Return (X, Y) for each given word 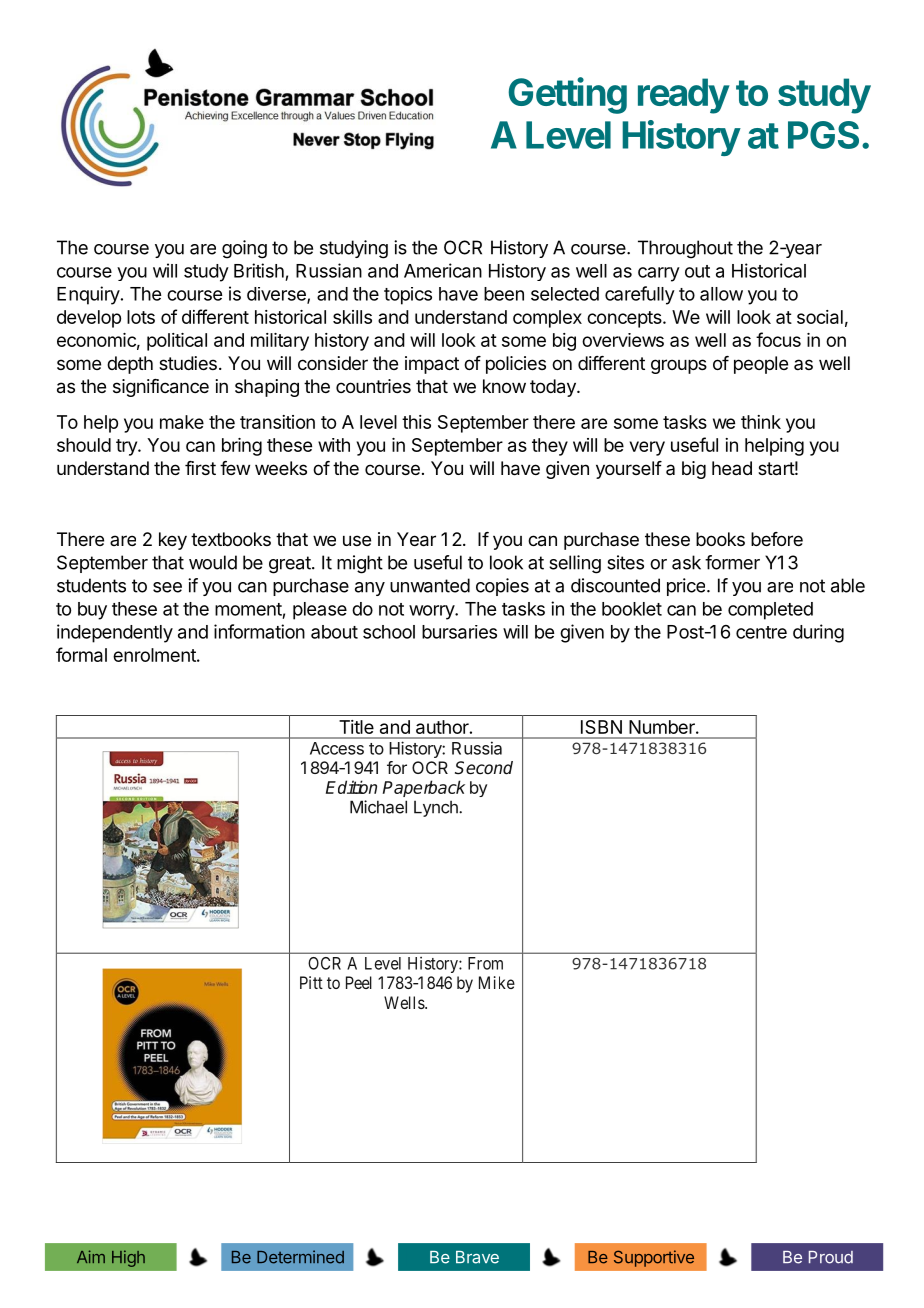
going (244, 249)
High (128, 1258)
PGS (823, 135)
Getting (568, 95)
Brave (477, 1257)
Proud (831, 1257)
